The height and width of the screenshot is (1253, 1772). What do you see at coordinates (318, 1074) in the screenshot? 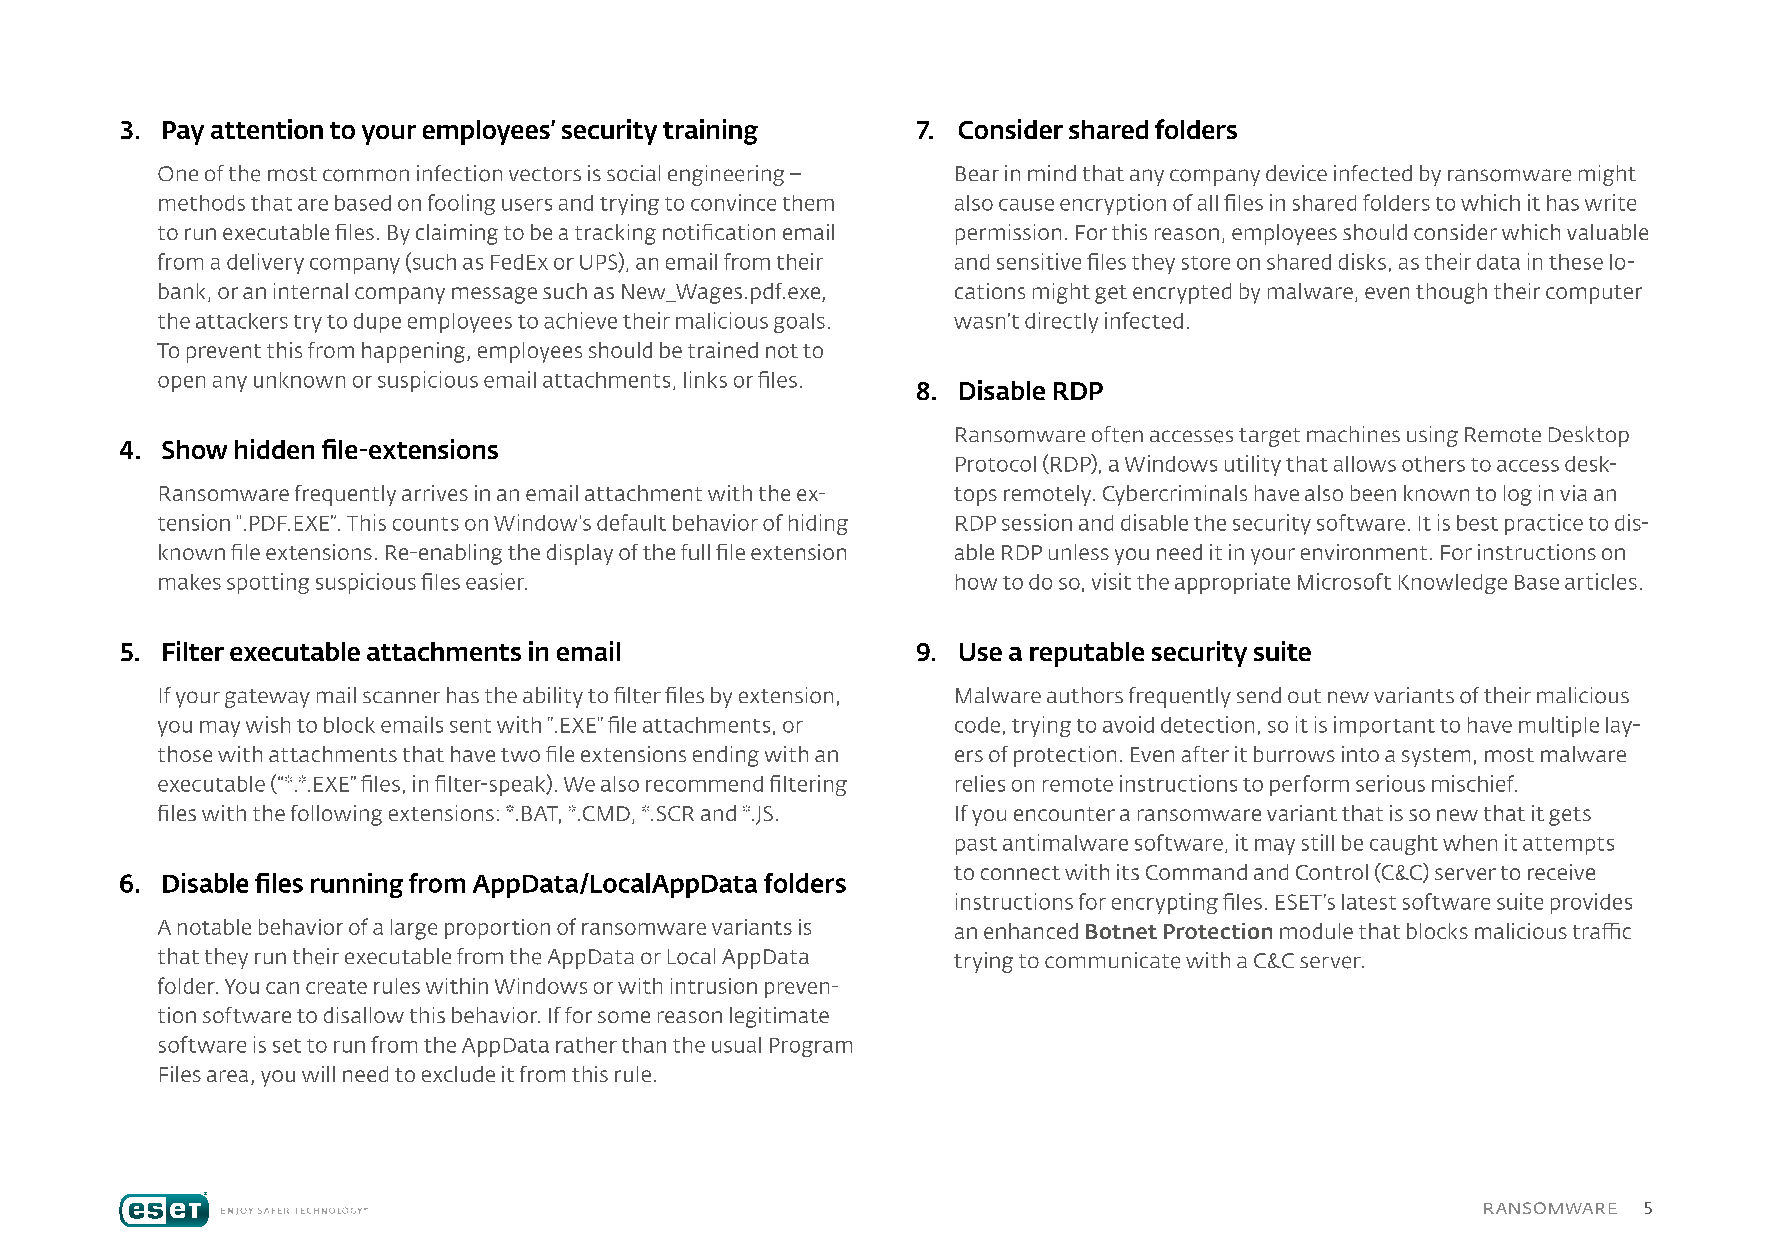
I see `will` at bounding box center [318, 1074].
